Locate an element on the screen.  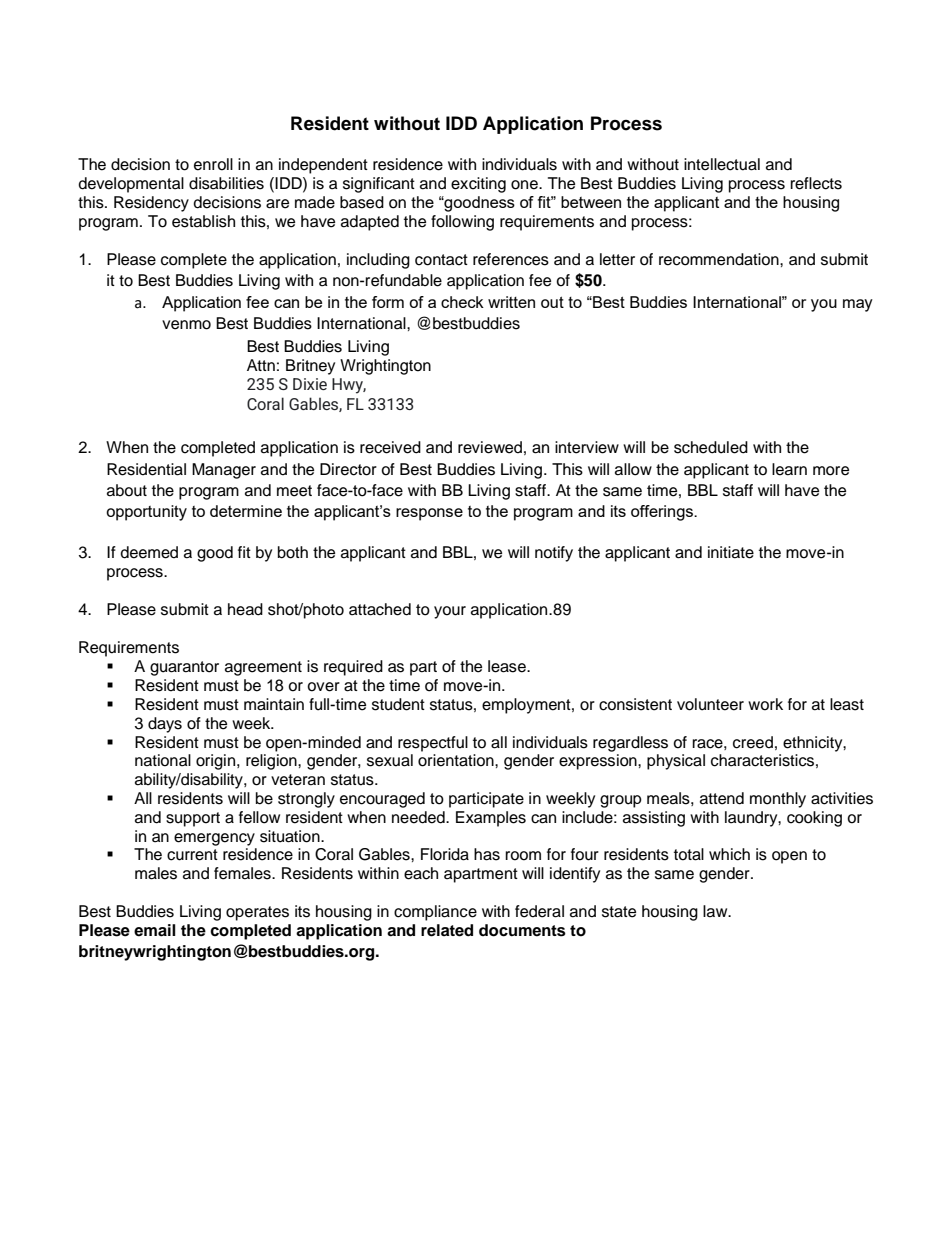
orientation is located at coordinates (457, 760).
